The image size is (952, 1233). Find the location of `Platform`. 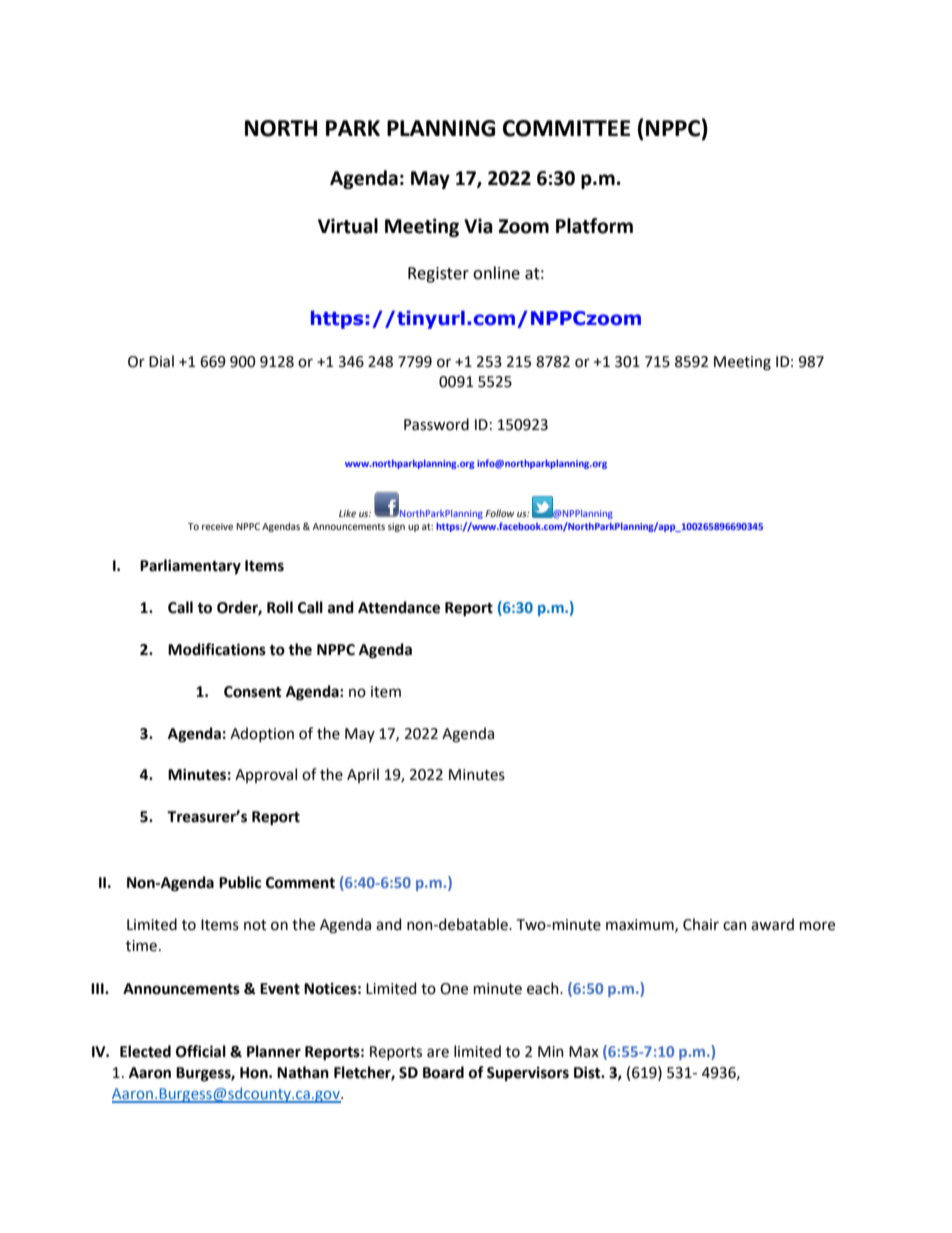

Platform is located at coordinates (594, 226).
